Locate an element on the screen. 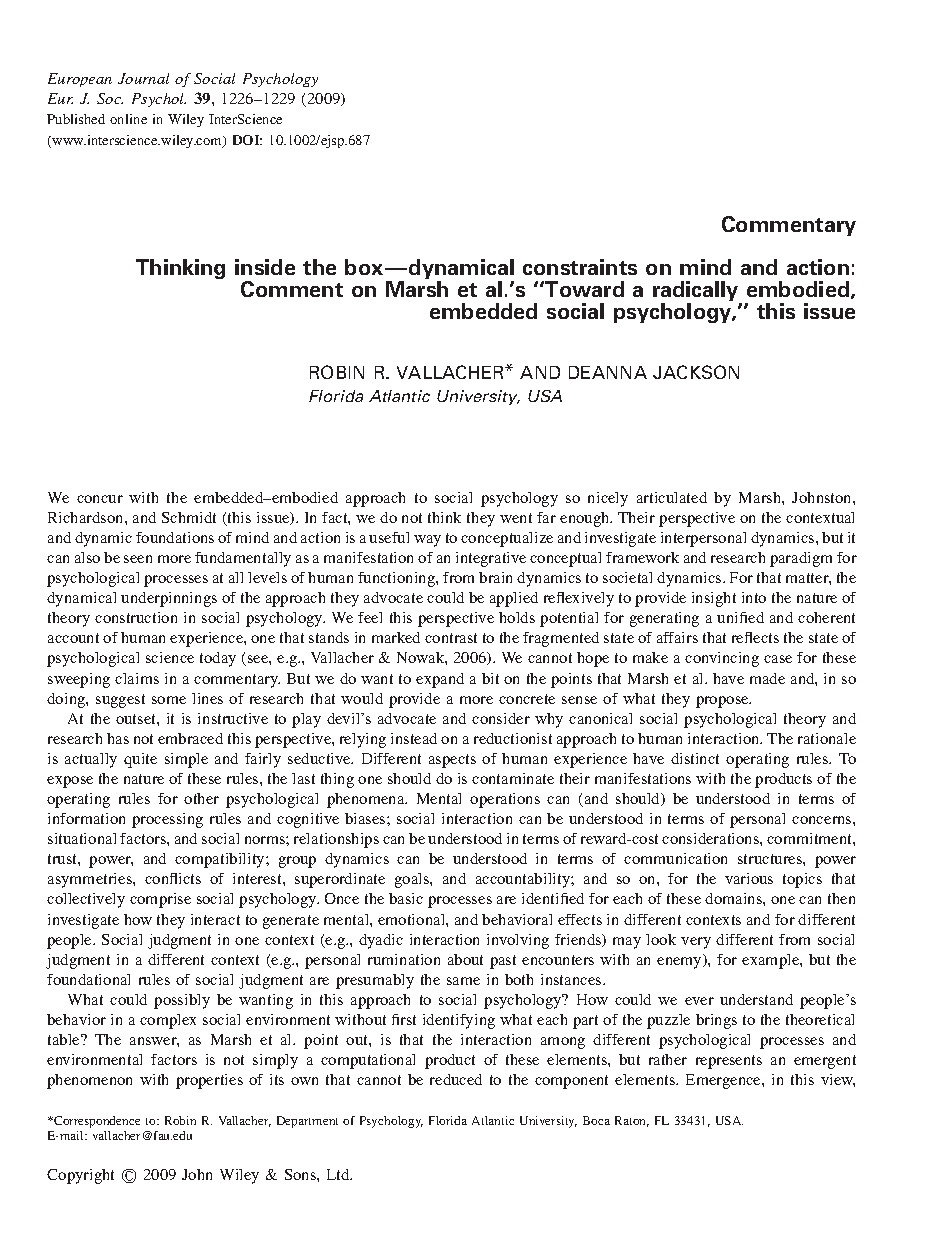 The height and width of the screenshot is (1238, 952). radically is located at coordinates (697, 292).
